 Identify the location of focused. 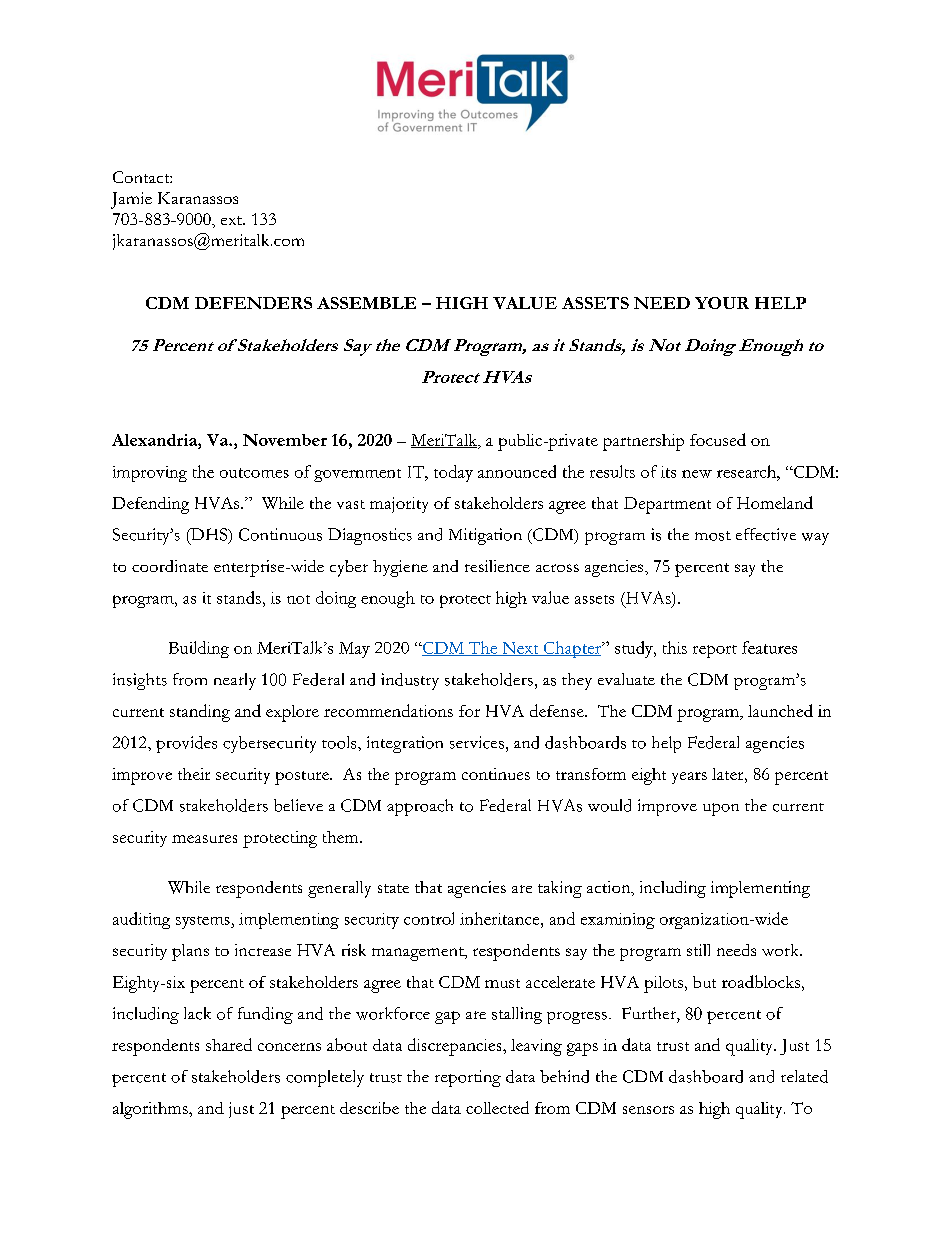
(718, 439).
